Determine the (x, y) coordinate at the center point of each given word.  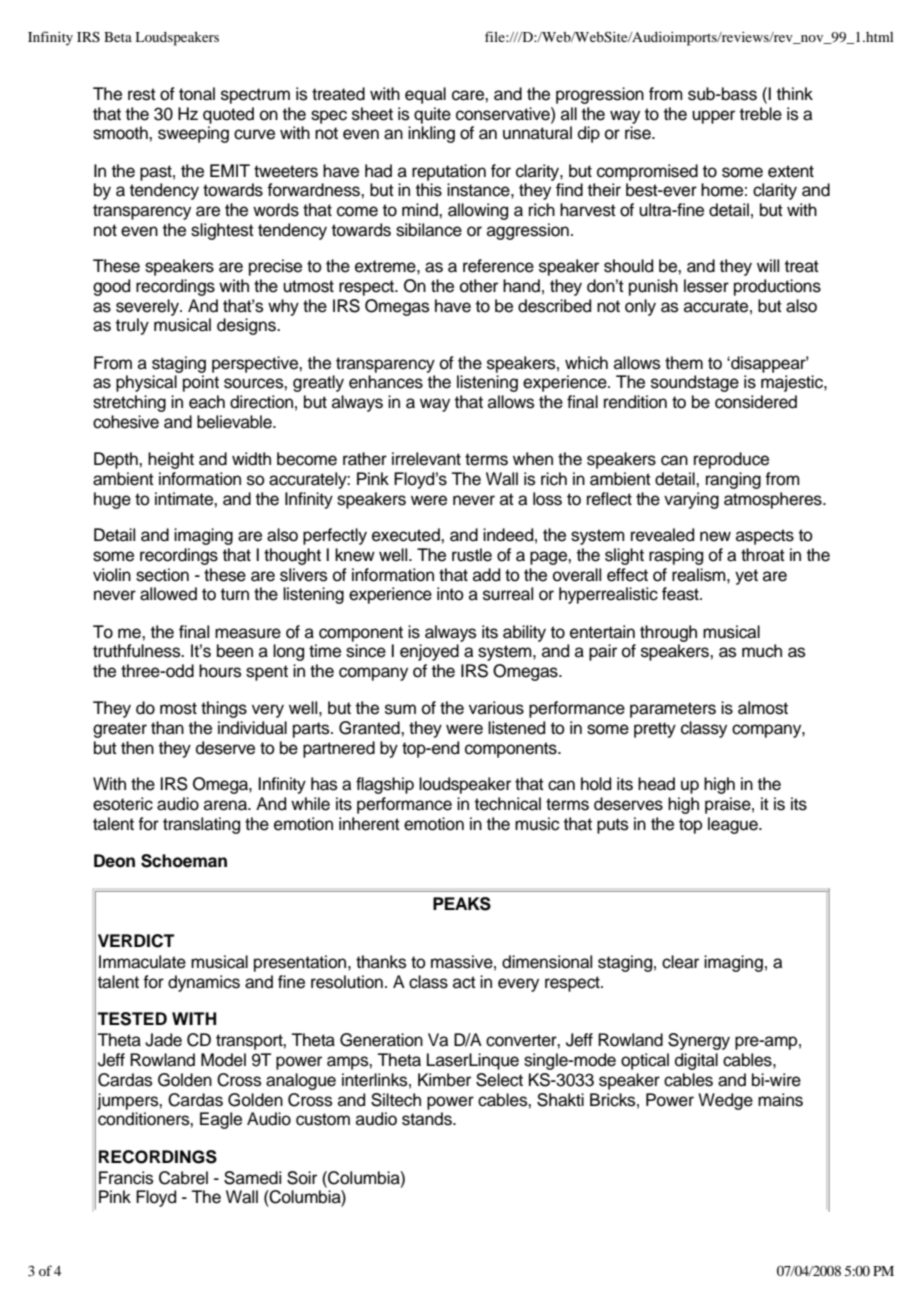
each (207, 402)
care (469, 95)
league (734, 825)
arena (226, 805)
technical (508, 804)
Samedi (252, 1178)
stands (428, 1119)
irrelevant (426, 459)
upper (713, 117)
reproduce (731, 460)
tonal (197, 94)
